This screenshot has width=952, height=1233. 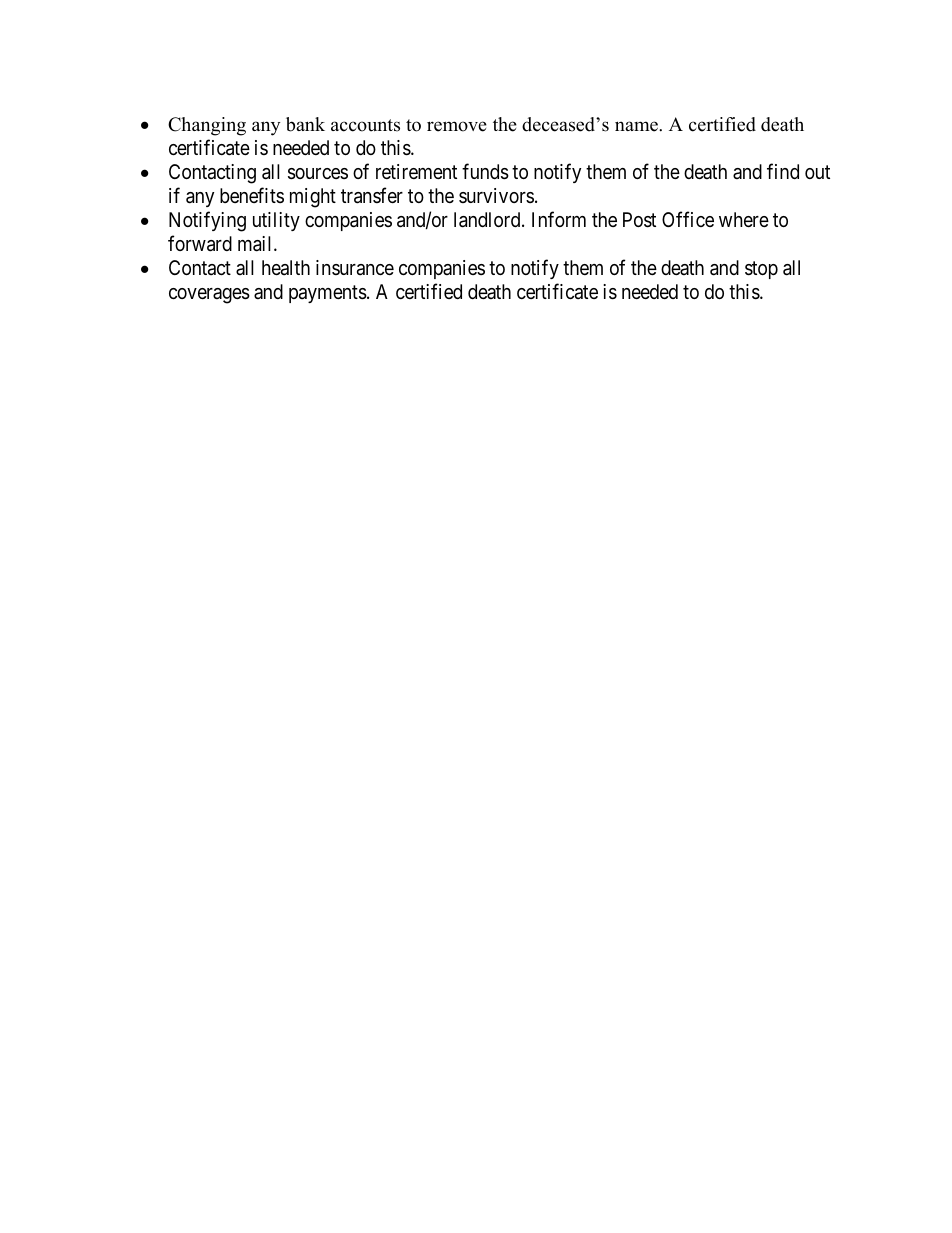 What do you see at coordinates (355, 268) in the screenshot?
I see `insurance` at bounding box center [355, 268].
